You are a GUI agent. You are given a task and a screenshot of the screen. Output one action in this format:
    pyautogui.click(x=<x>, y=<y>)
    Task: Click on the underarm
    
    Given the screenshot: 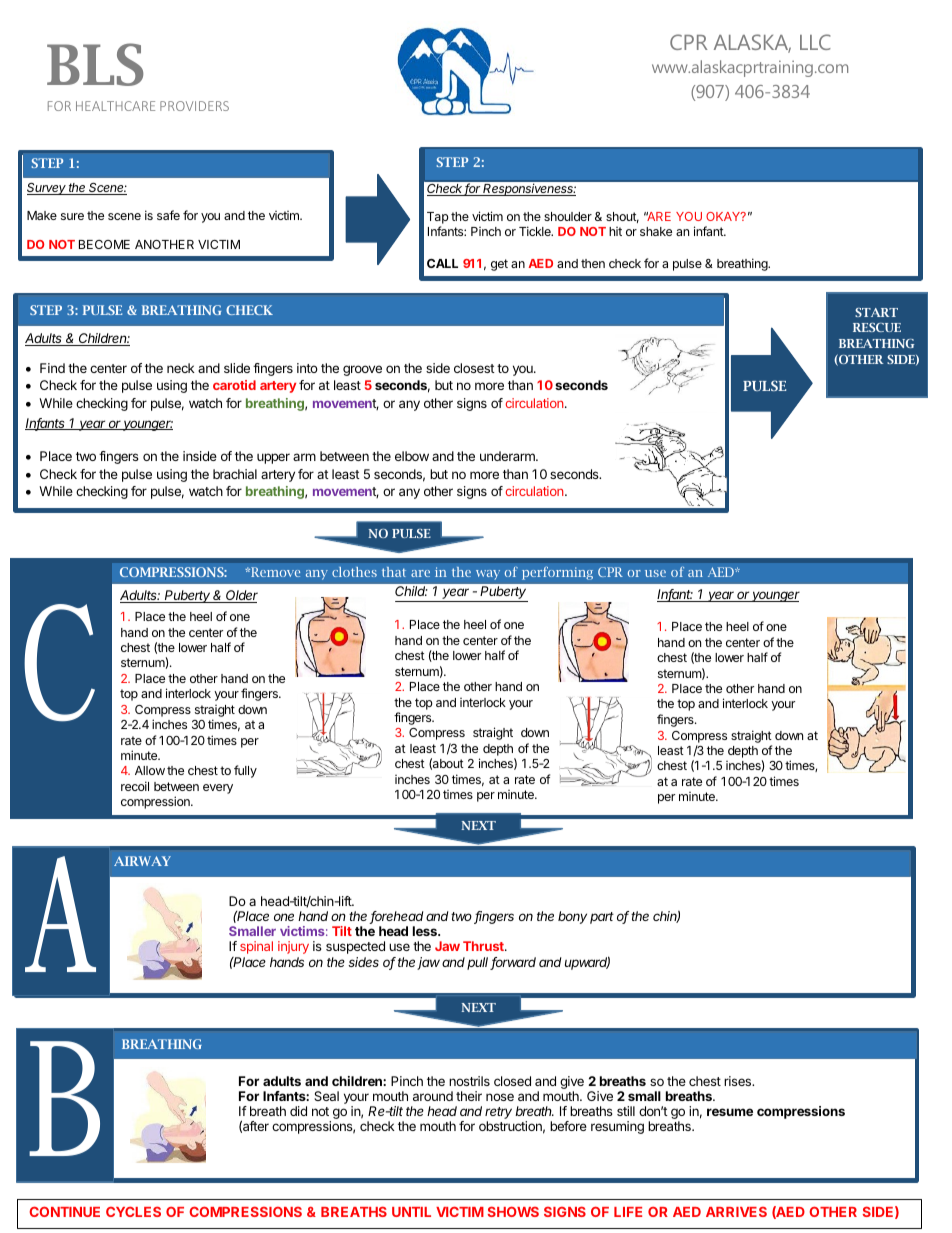 What is the action you would take?
    pyautogui.click(x=508, y=456)
